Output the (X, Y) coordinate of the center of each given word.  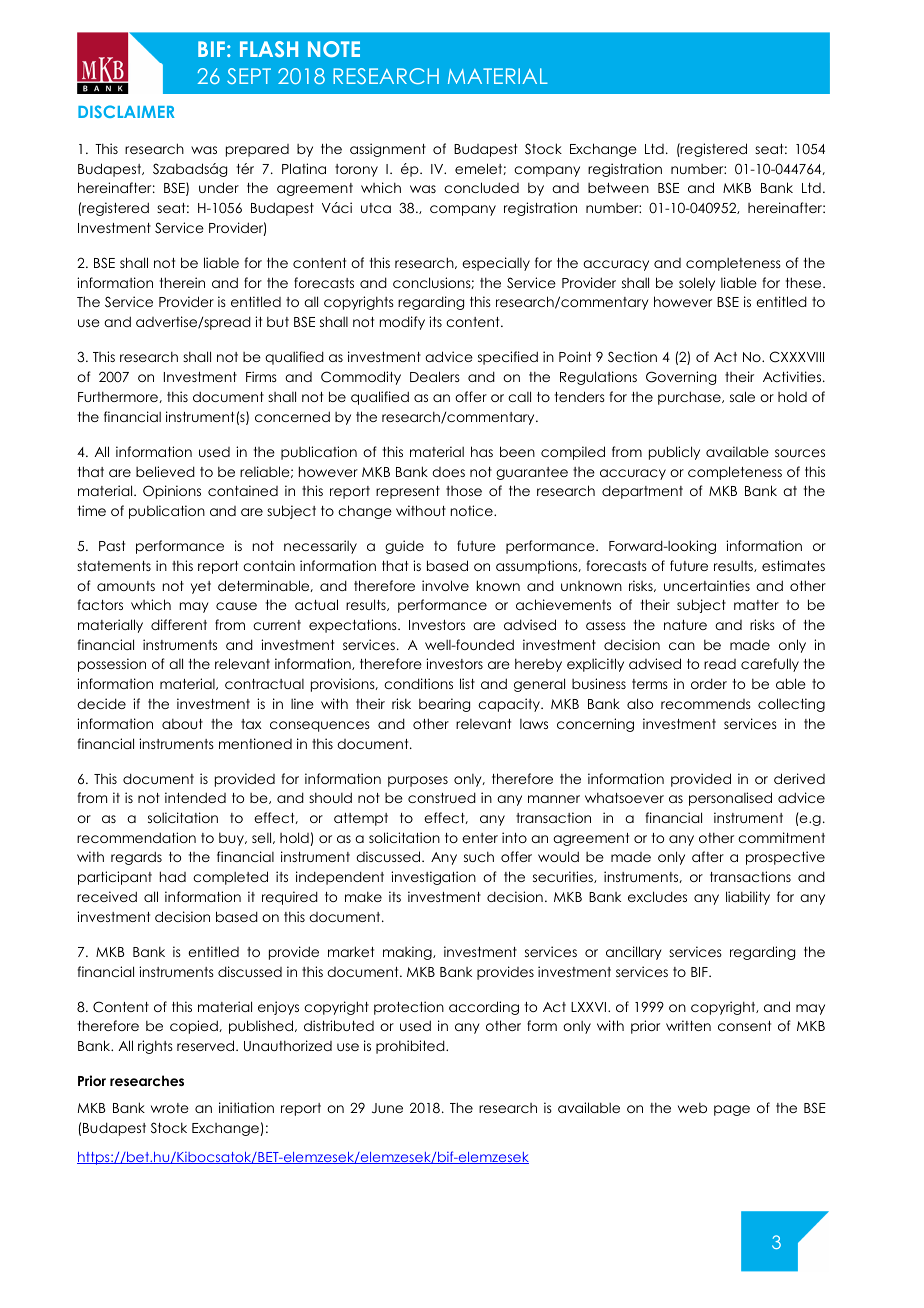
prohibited (411, 1047)
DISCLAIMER (126, 111)
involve (445, 585)
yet (201, 587)
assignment (388, 150)
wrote (170, 1108)
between (618, 188)
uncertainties (707, 585)
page (732, 1110)
